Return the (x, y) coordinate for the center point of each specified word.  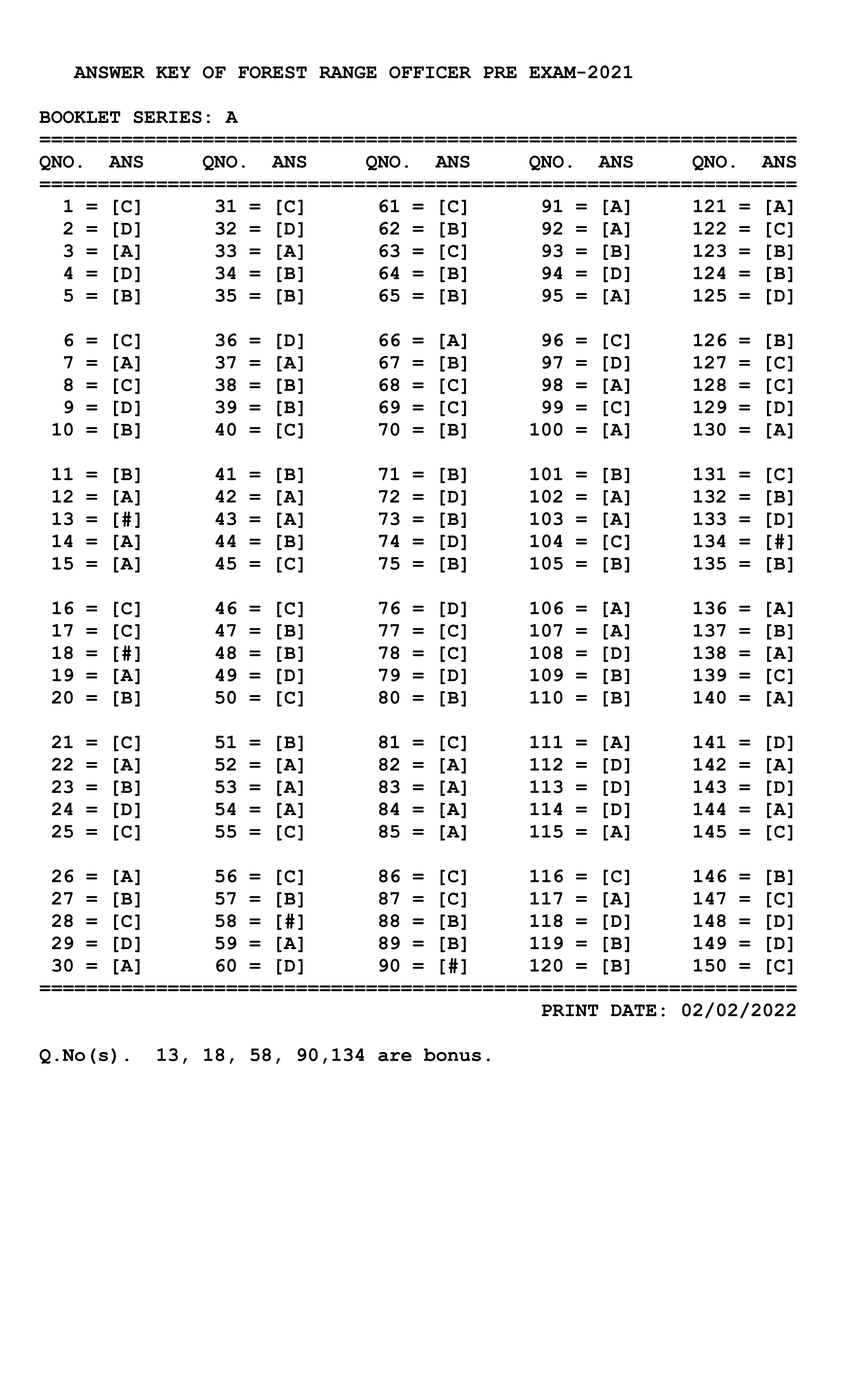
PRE (500, 72)
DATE (634, 1010)
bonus (452, 1055)
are (395, 1057)
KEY (173, 72)
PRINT (570, 1010)
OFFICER (430, 72)
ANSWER (109, 72)
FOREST (272, 72)
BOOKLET (80, 117)
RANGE (348, 72)
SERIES (167, 117)
